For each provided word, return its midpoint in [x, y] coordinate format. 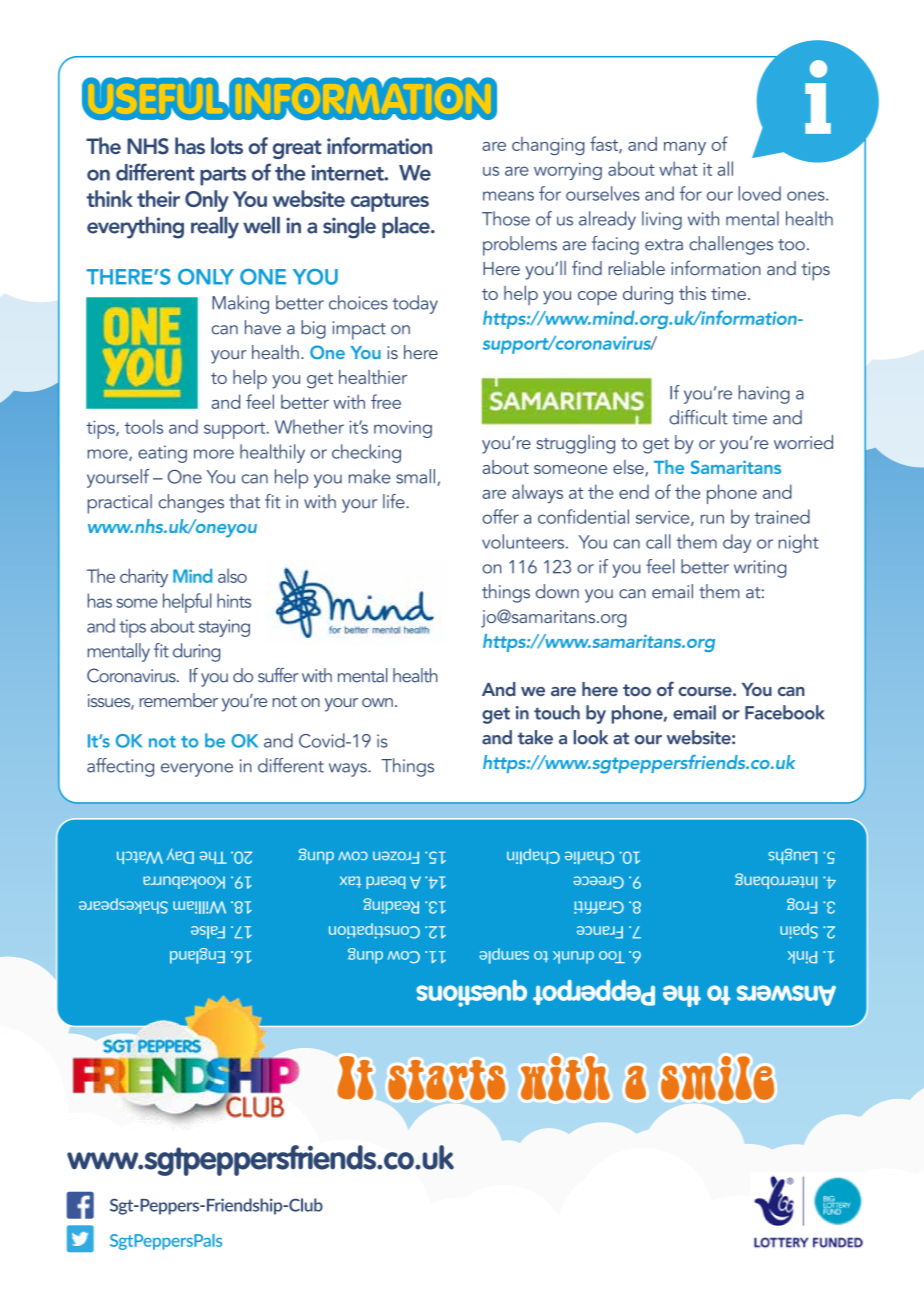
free [386, 401]
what [678, 168]
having [764, 394]
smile [717, 1078]
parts [223, 176]
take [535, 737]
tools [144, 426]
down [557, 591]
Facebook [785, 712]
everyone [197, 770]
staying [224, 628]
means [508, 196]
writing [760, 569]
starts [446, 1080]
